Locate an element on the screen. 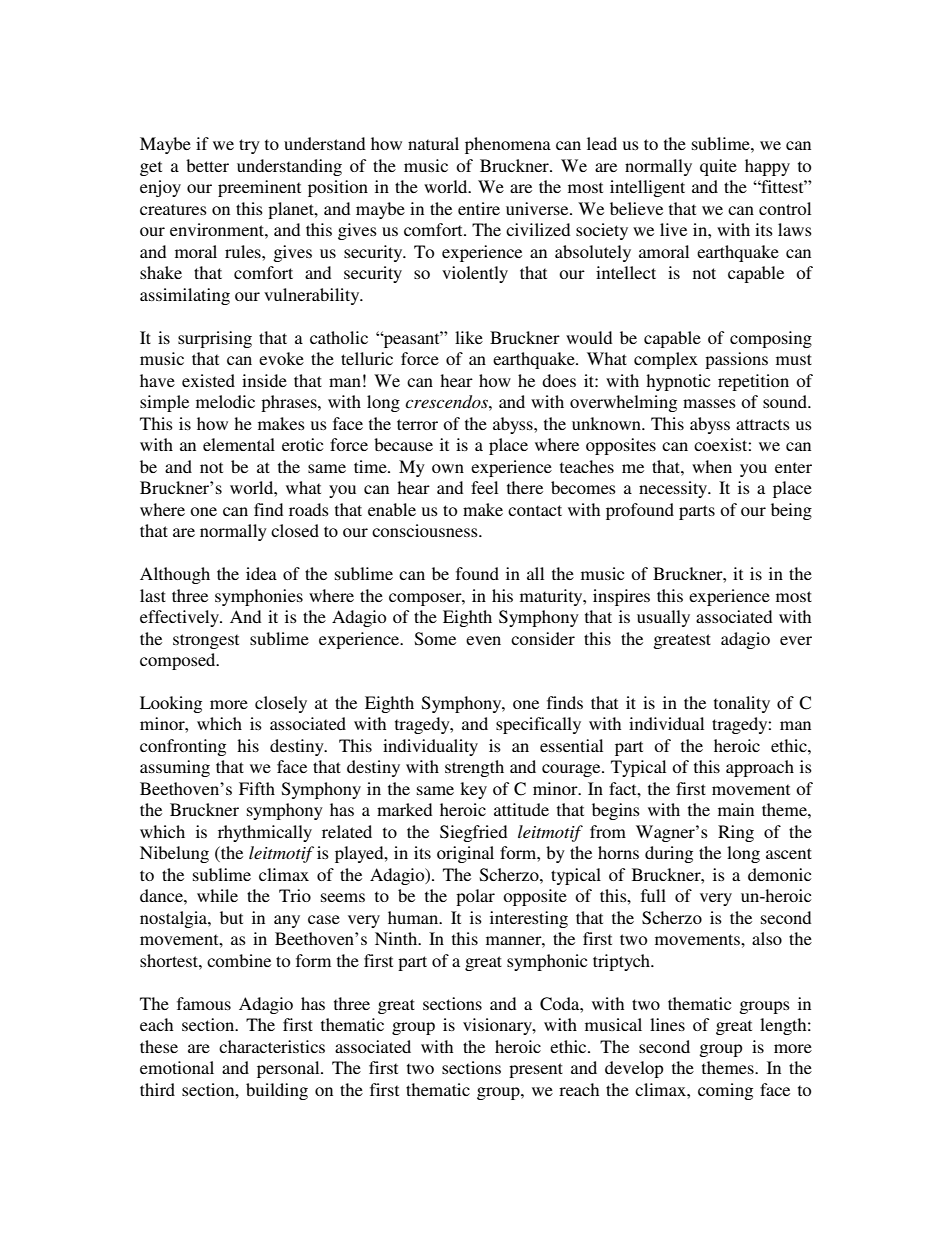  better is located at coordinates (207, 165).
